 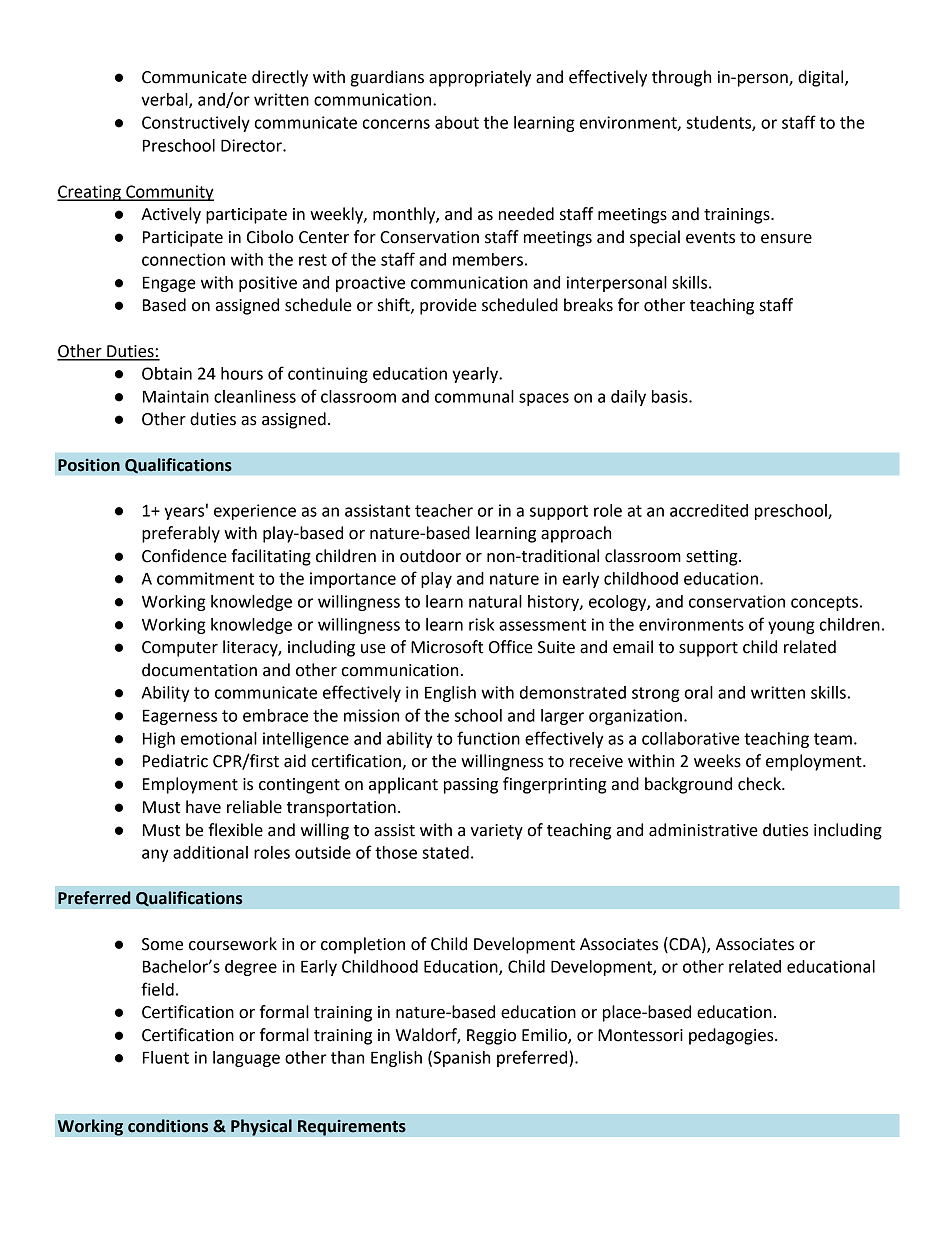 What do you see at coordinates (168, 1126) in the screenshot?
I see `conditions` at bounding box center [168, 1126].
